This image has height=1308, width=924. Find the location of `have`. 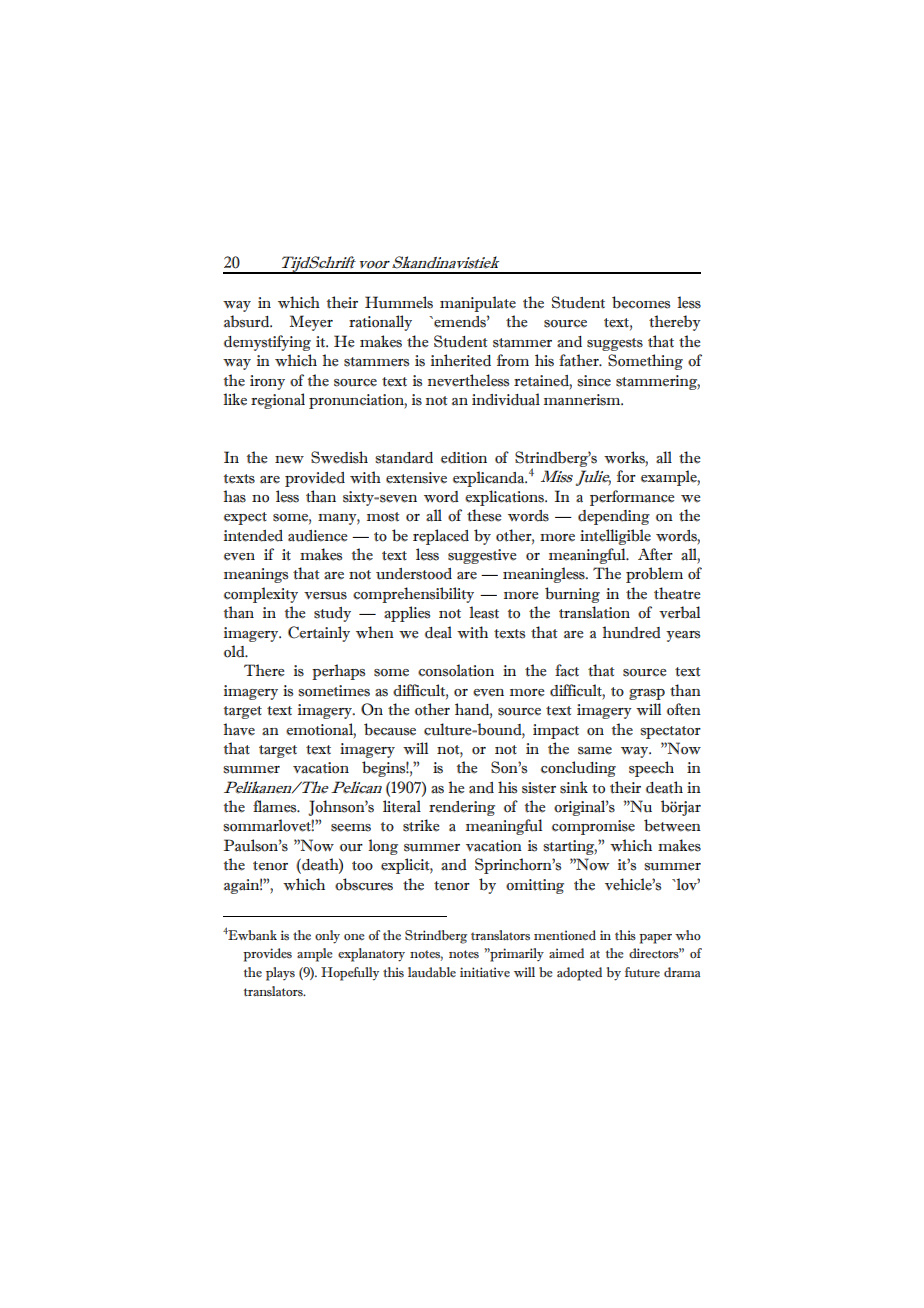

have is located at coordinates (239, 729).
